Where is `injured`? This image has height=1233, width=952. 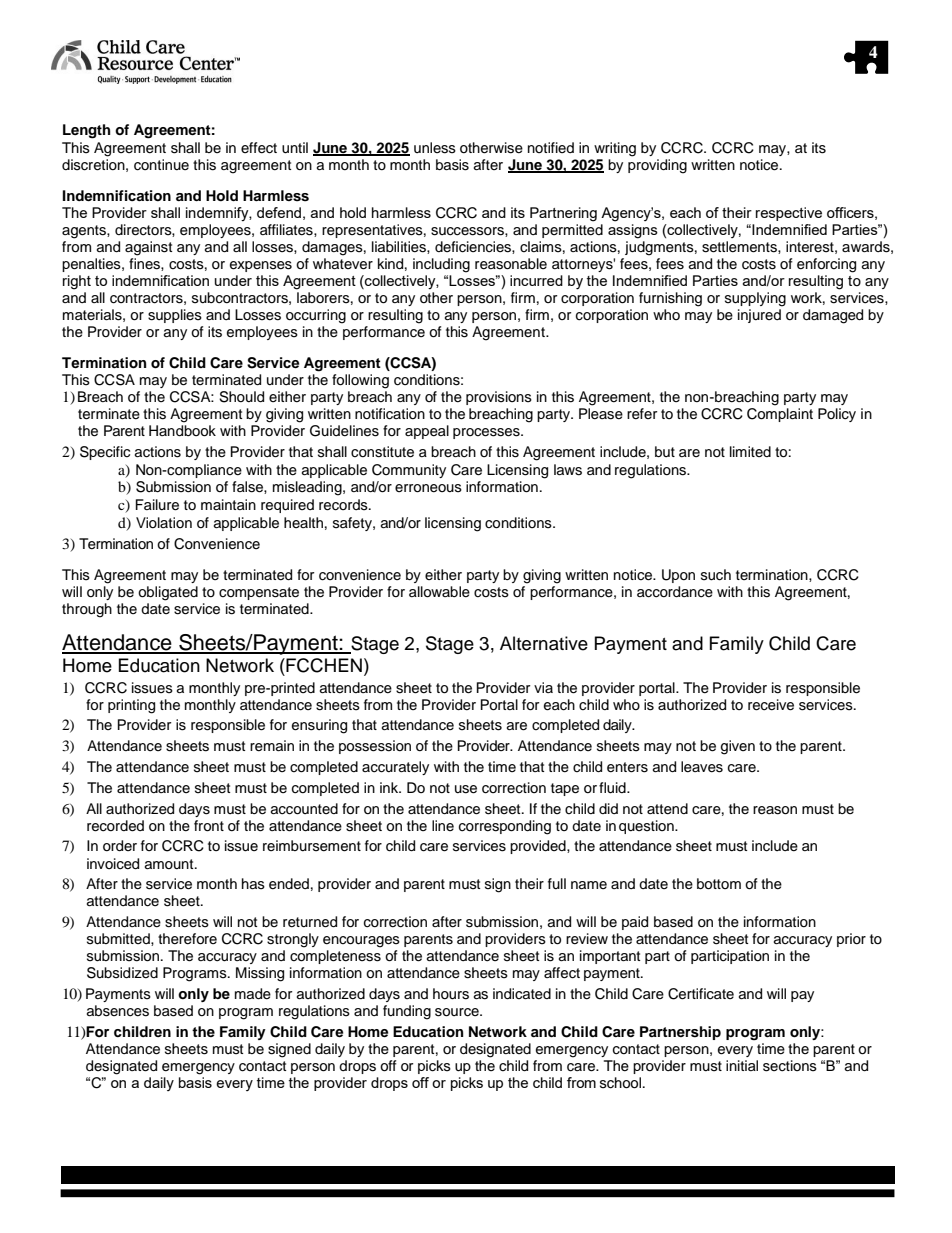 injured is located at coordinates (759, 316).
